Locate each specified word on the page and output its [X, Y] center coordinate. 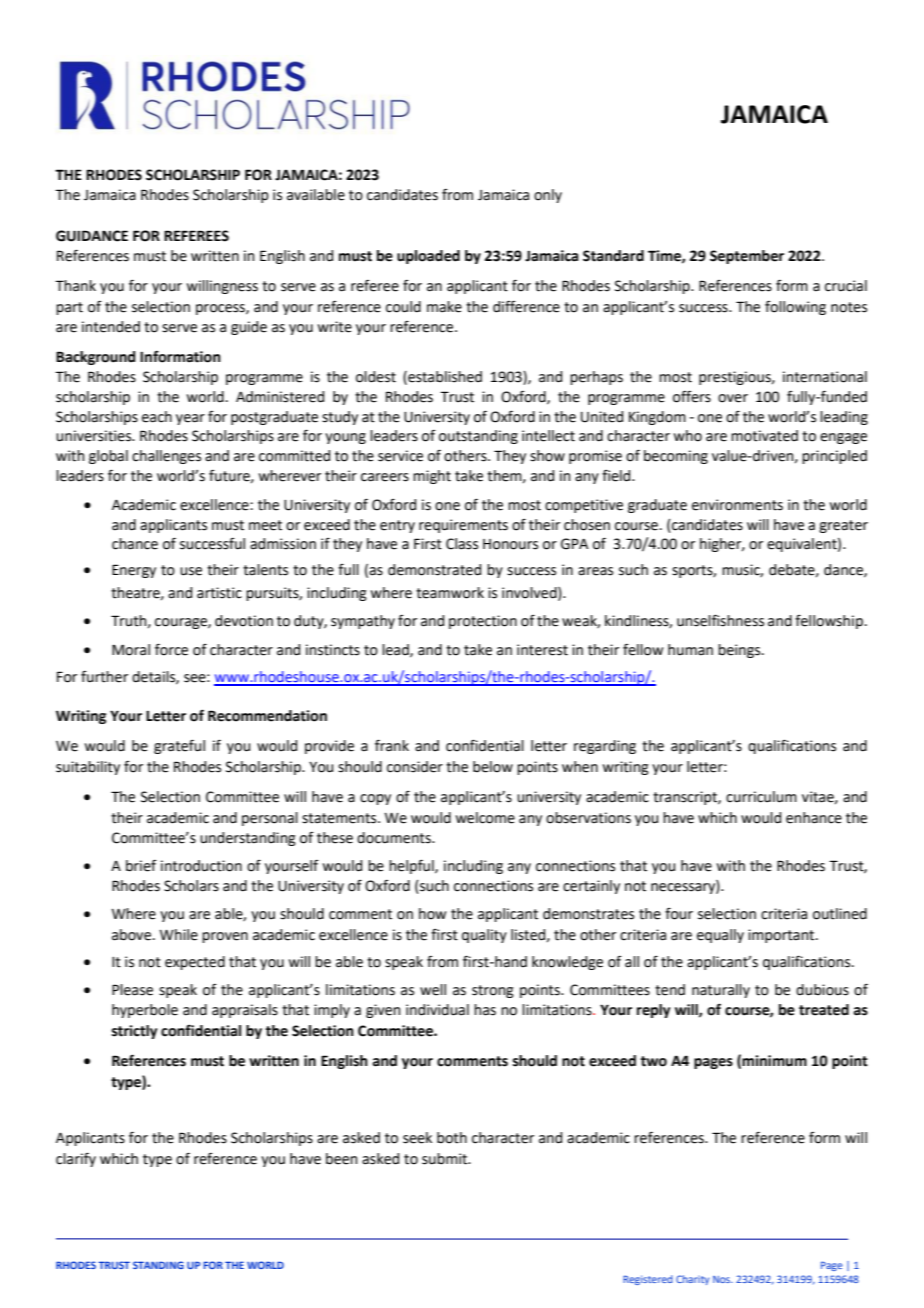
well [433, 990]
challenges [166, 457]
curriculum [761, 797]
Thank [75, 286]
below [493, 767]
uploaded [428, 257]
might [432, 477]
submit [446, 1159]
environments [737, 505]
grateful [179, 746]
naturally [721, 991]
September [747, 257]
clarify [76, 1159]
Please [132, 990]
